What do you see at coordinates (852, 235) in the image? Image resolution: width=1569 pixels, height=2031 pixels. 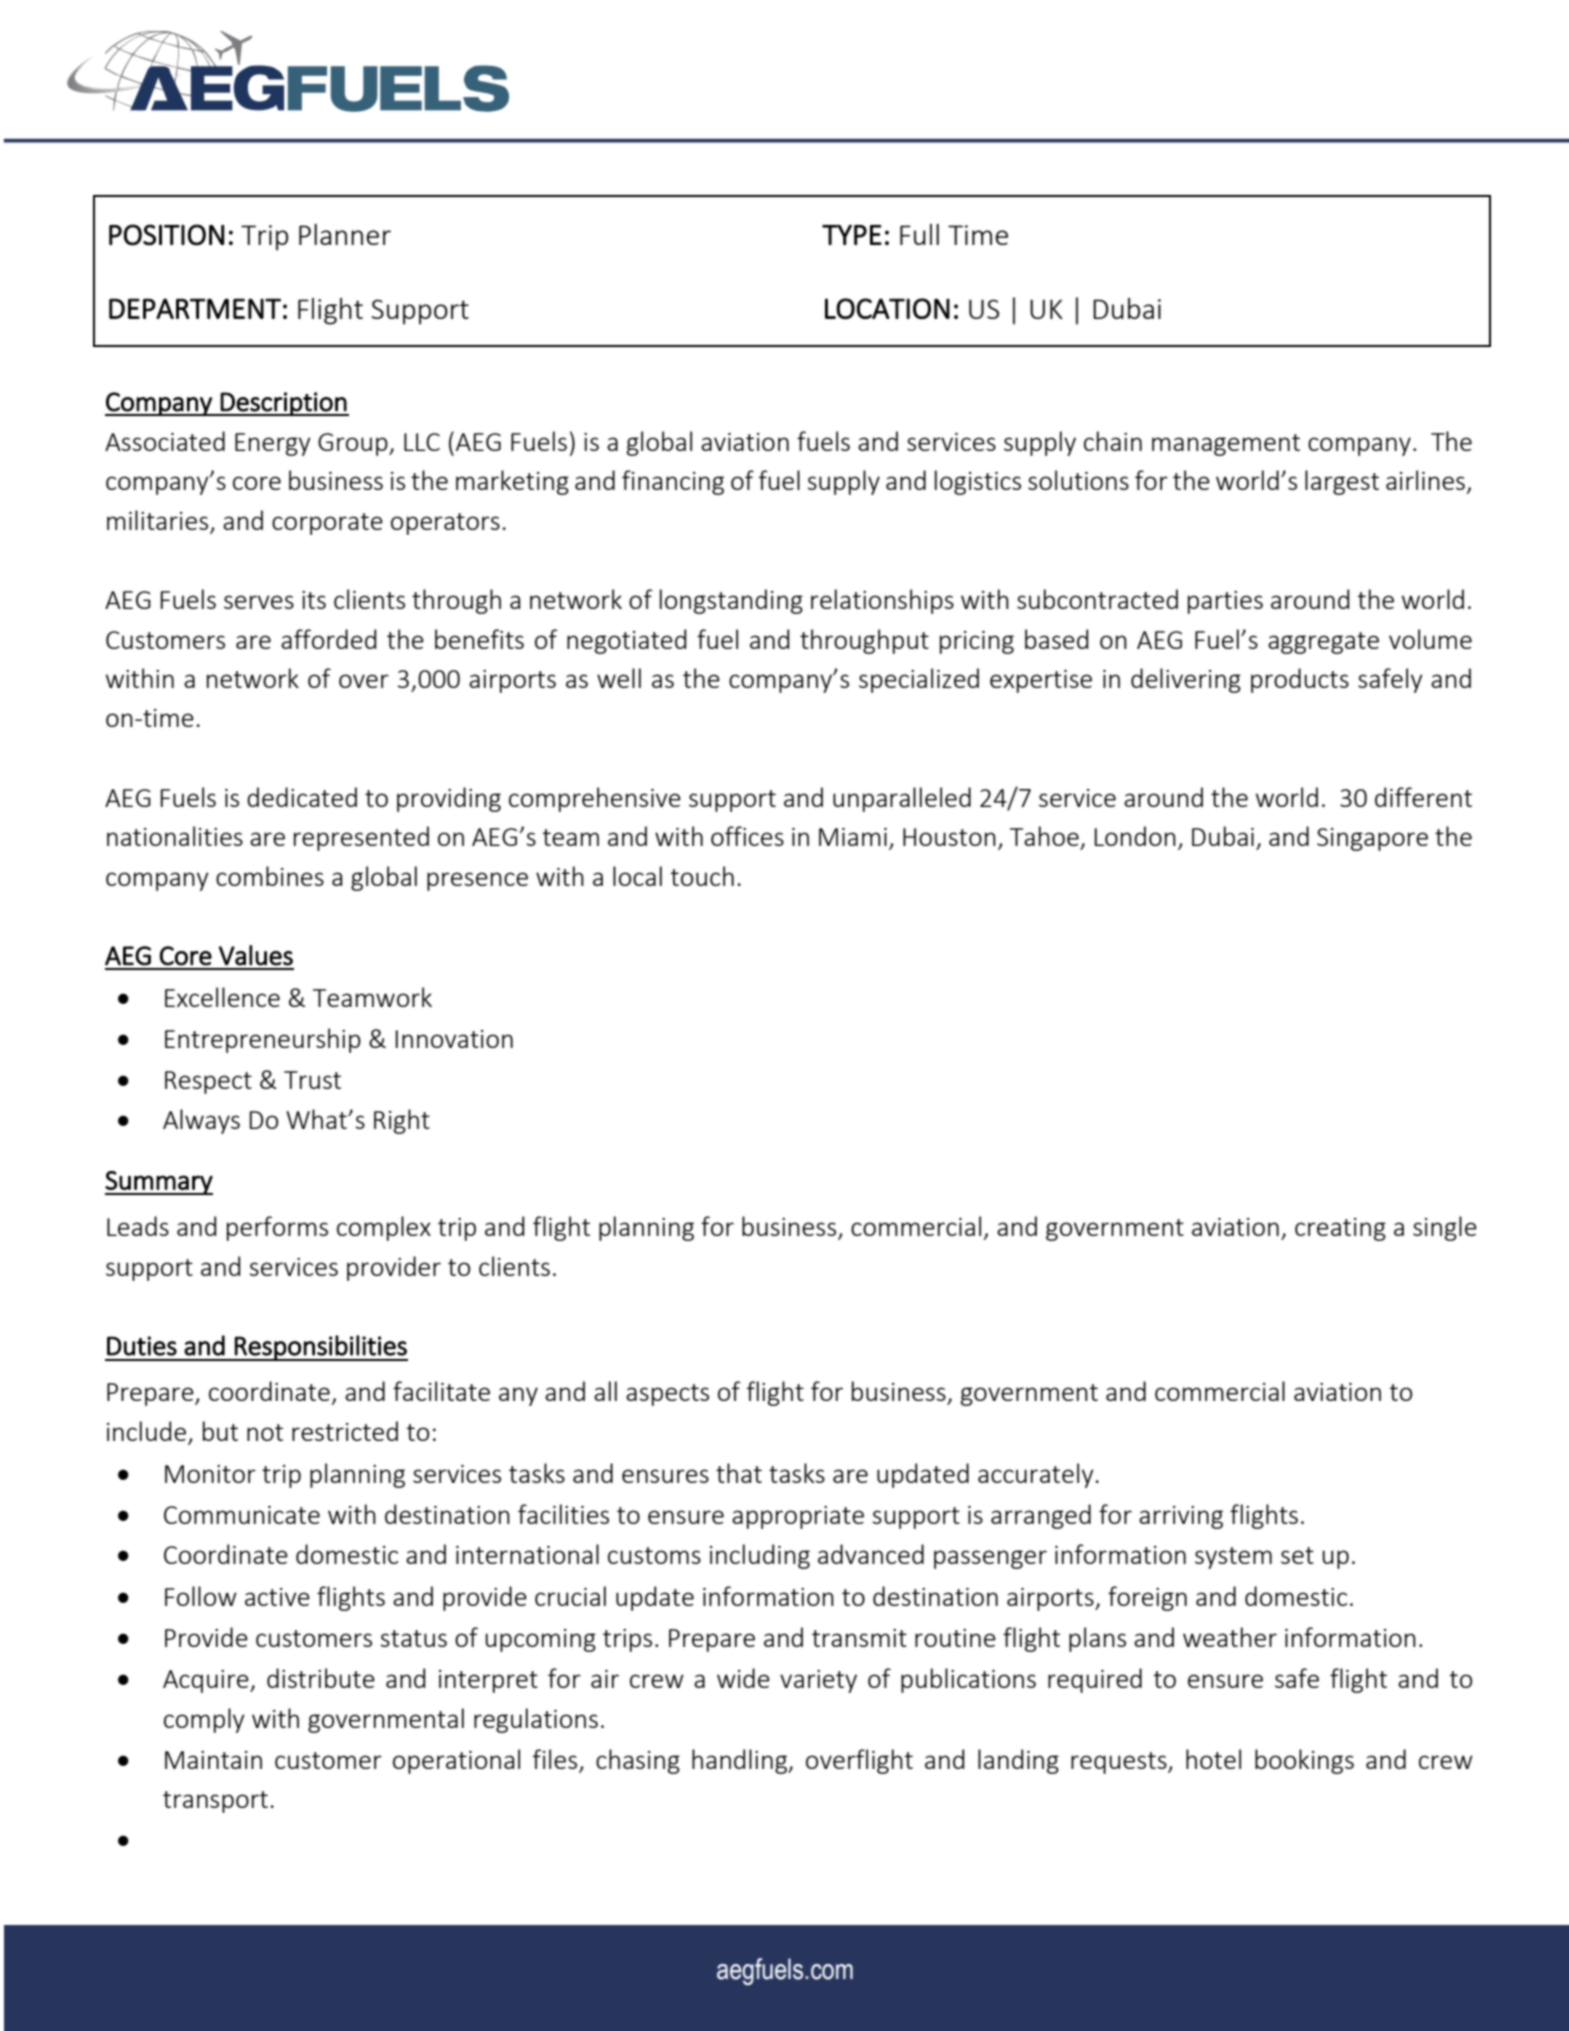 I see `TYPE` at bounding box center [852, 235].
